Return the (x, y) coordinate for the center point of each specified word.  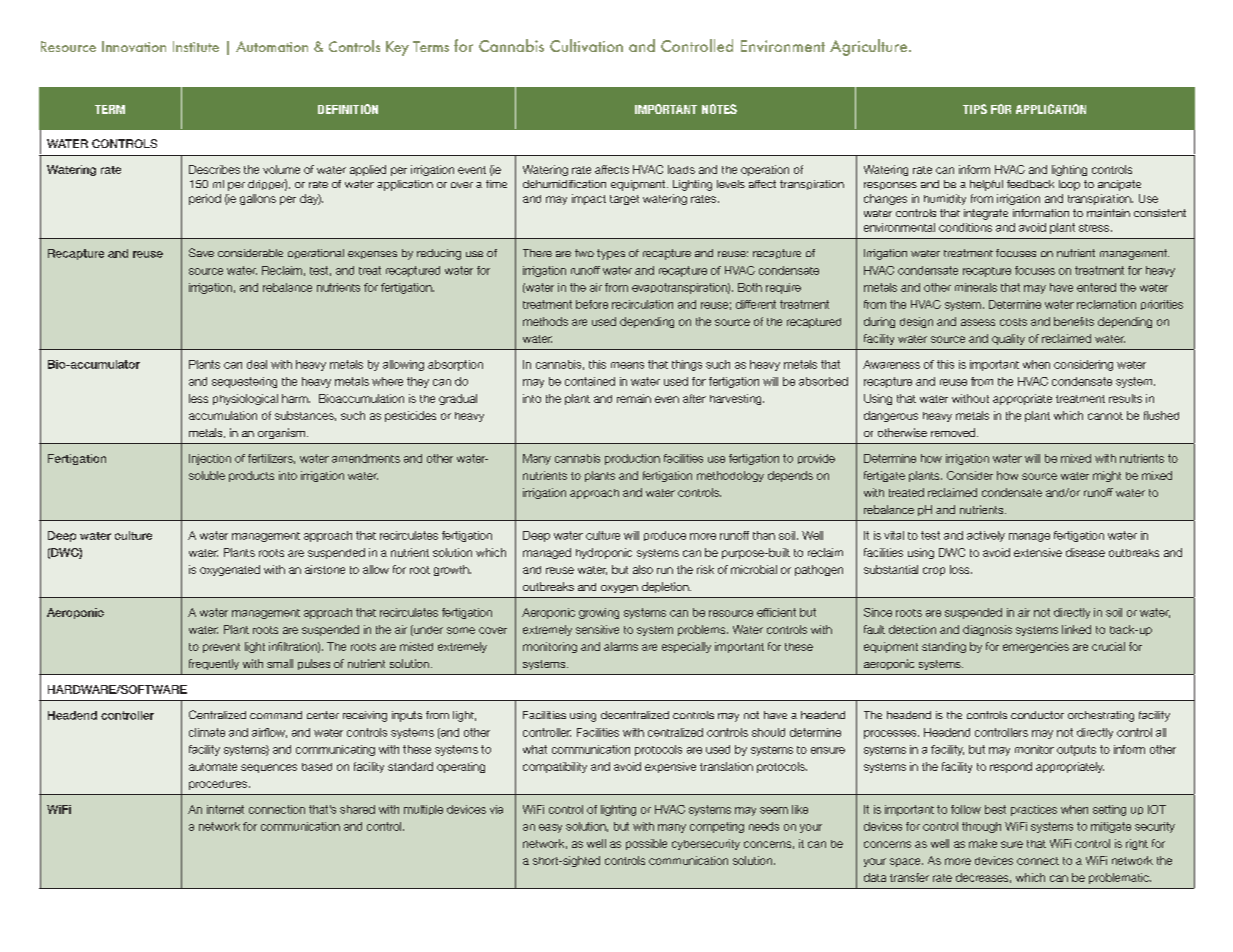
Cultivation (586, 45)
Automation (272, 46)
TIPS (975, 109)
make (983, 843)
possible (646, 844)
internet (225, 809)
